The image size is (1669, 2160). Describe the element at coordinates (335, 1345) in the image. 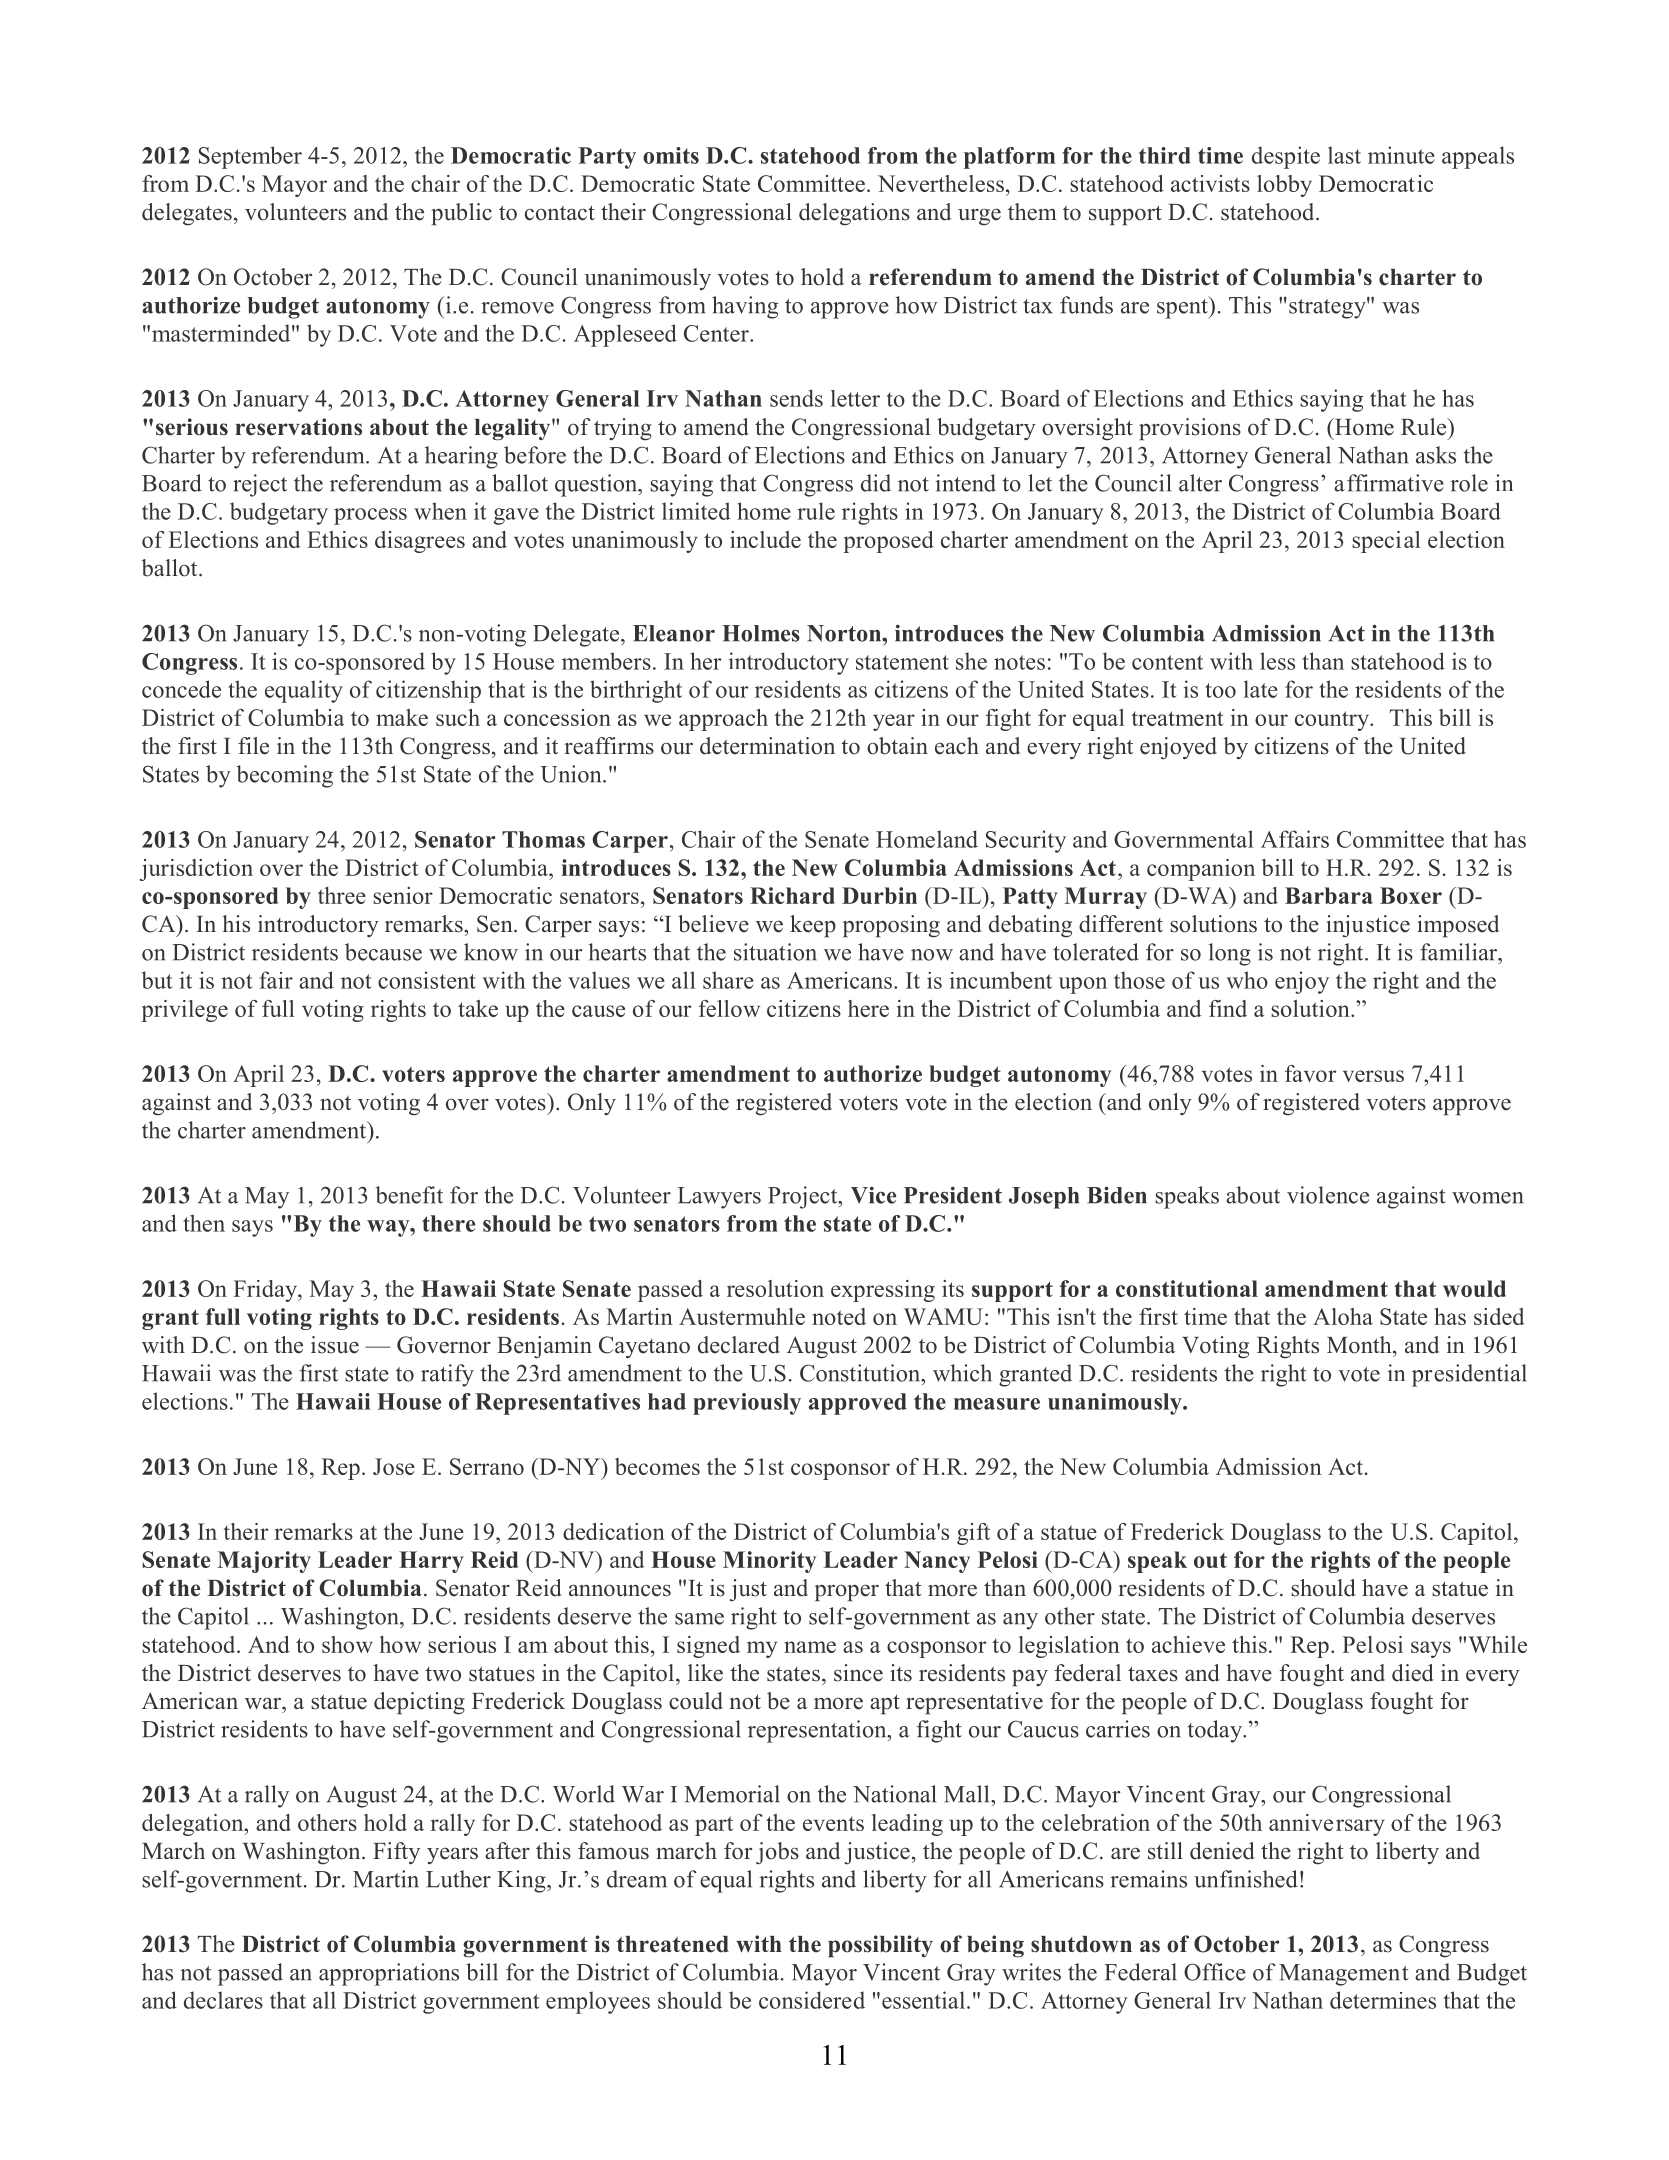

I see `issue` at that location.
